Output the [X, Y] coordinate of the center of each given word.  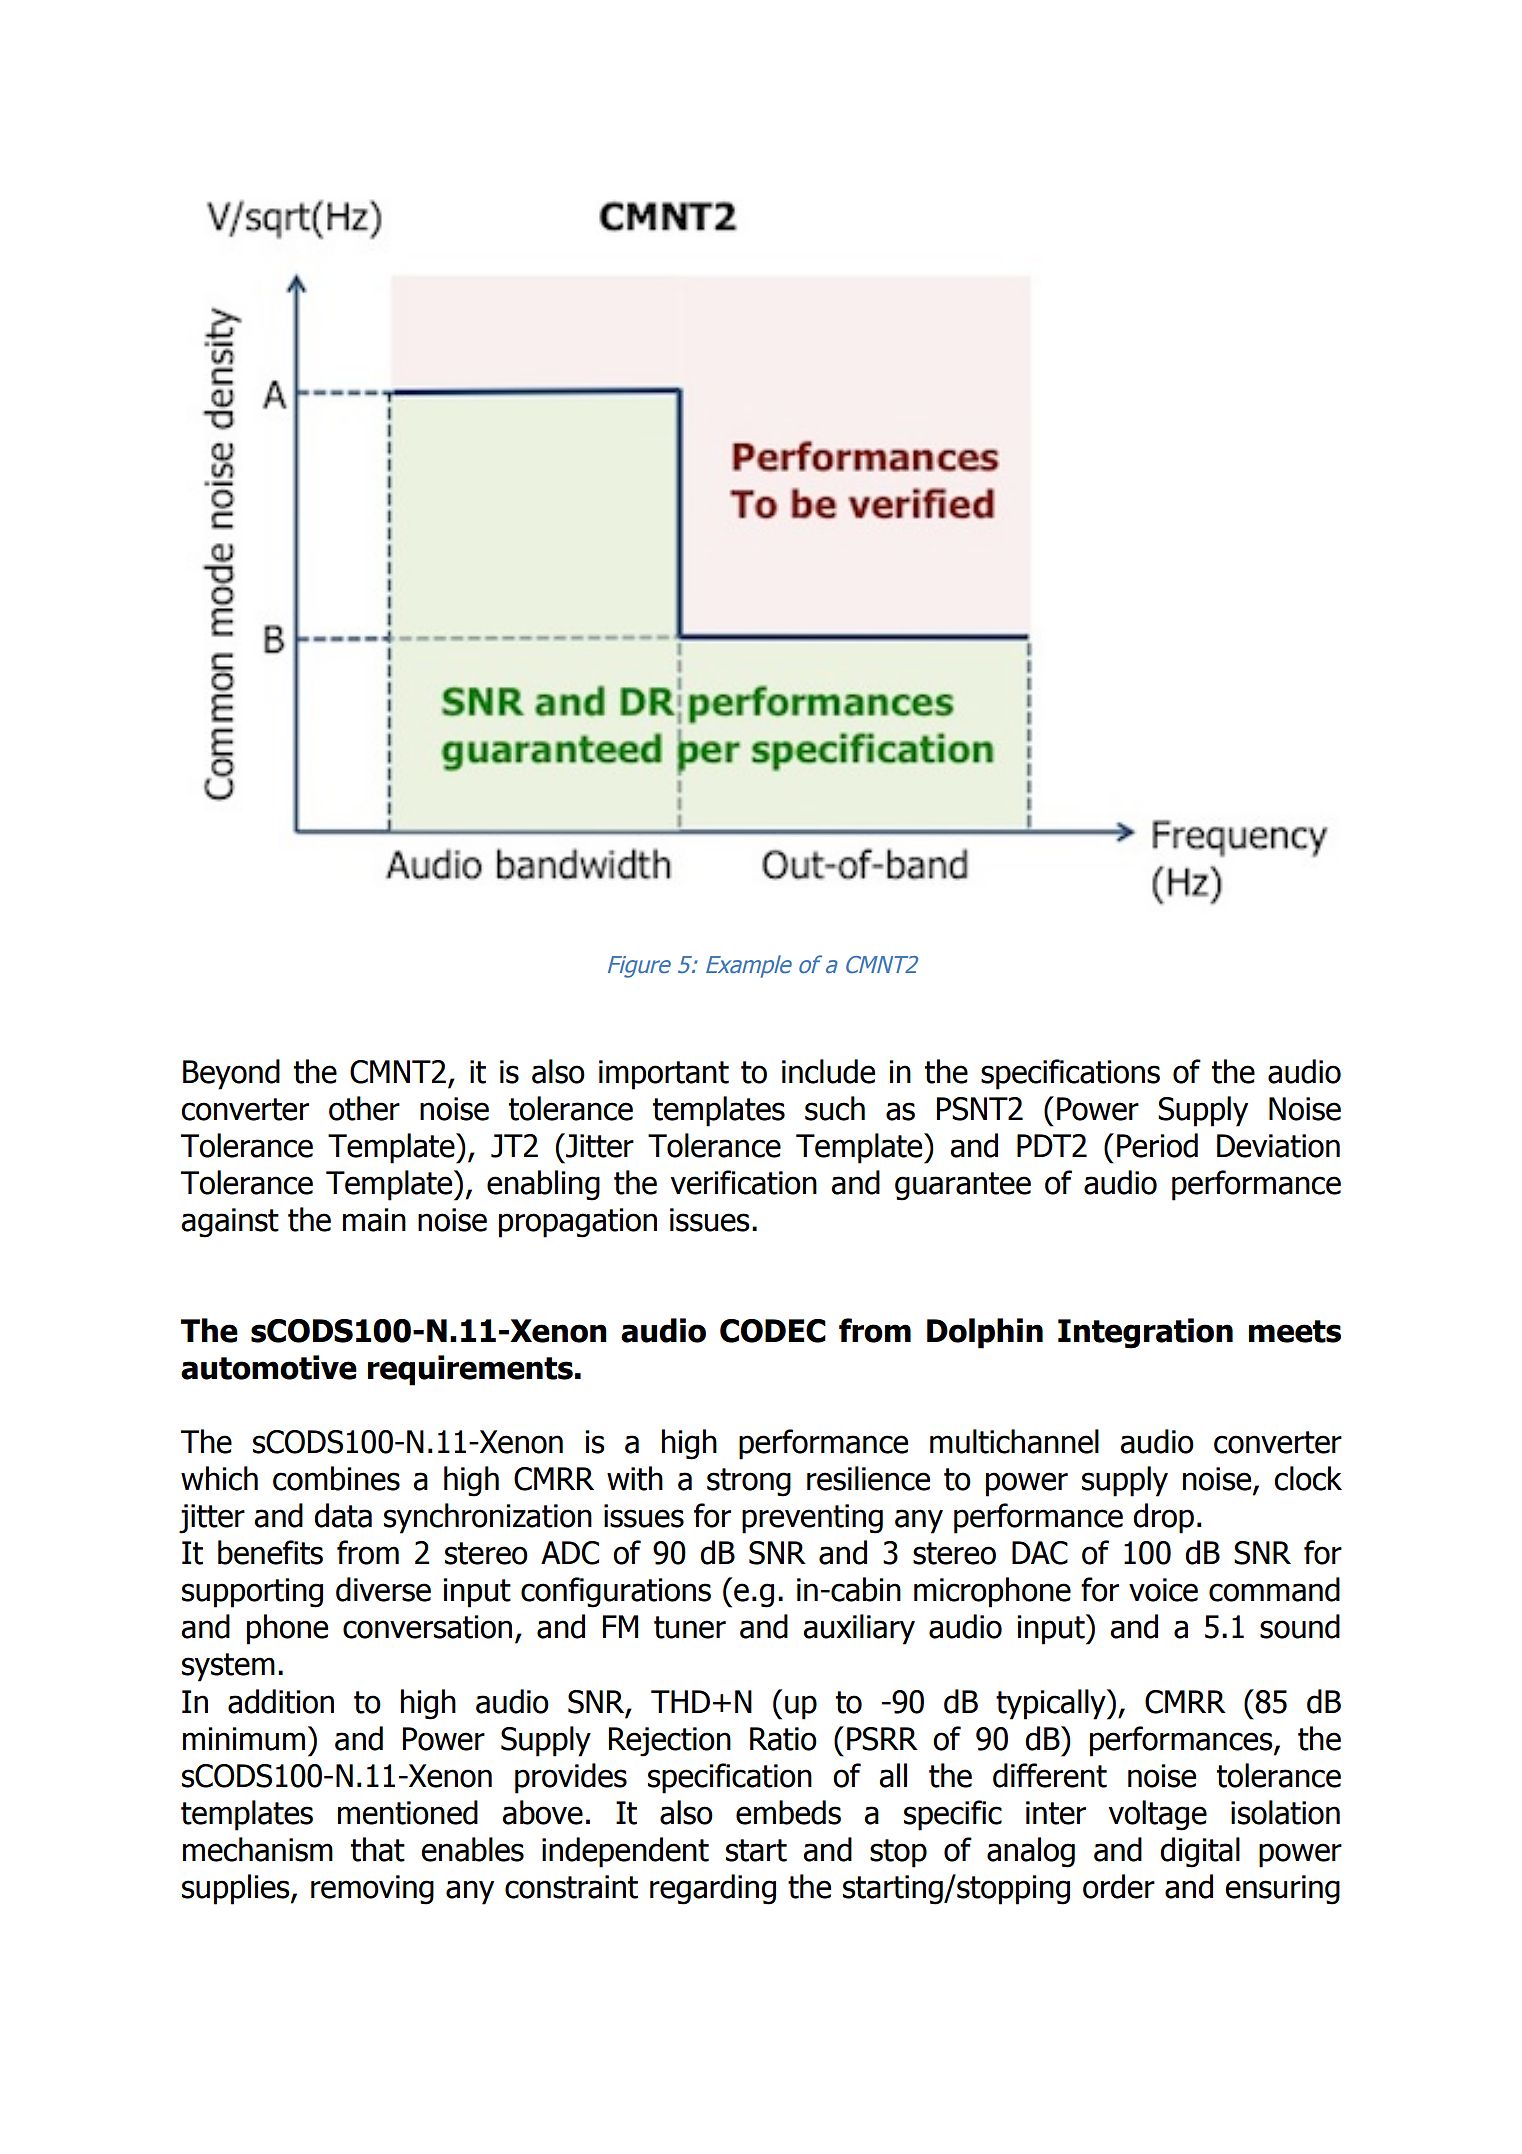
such [835, 1108]
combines [336, 1478]
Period [1157, 1145]
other [364, 1108]
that [378, 1849]
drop [1163, 1518]
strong [749, 1482]
